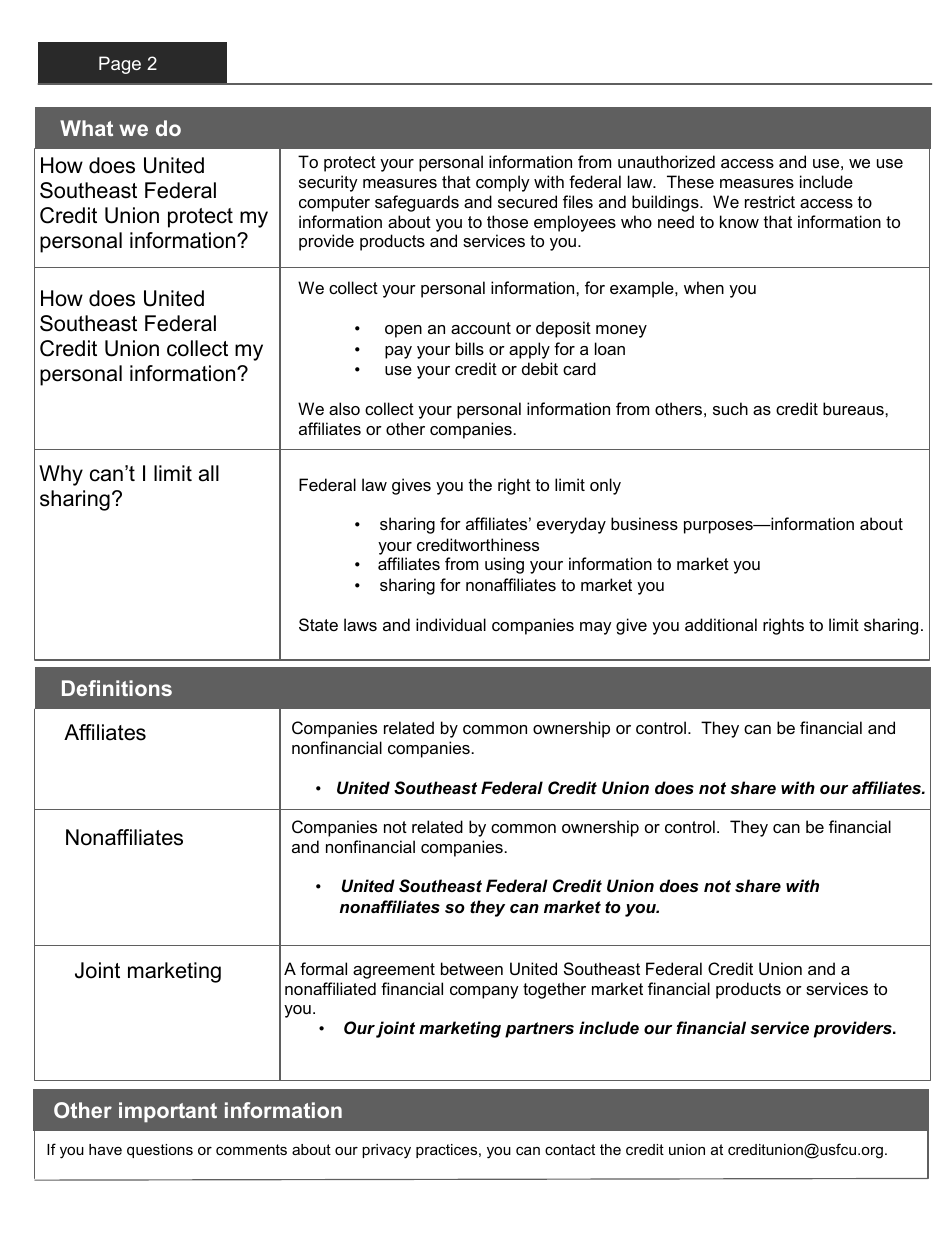 The height and width of the page is (1233, 952). What do you see at coordinates (168, 1112) in the page?
I see `important` at bounding box center [168, 1112].
